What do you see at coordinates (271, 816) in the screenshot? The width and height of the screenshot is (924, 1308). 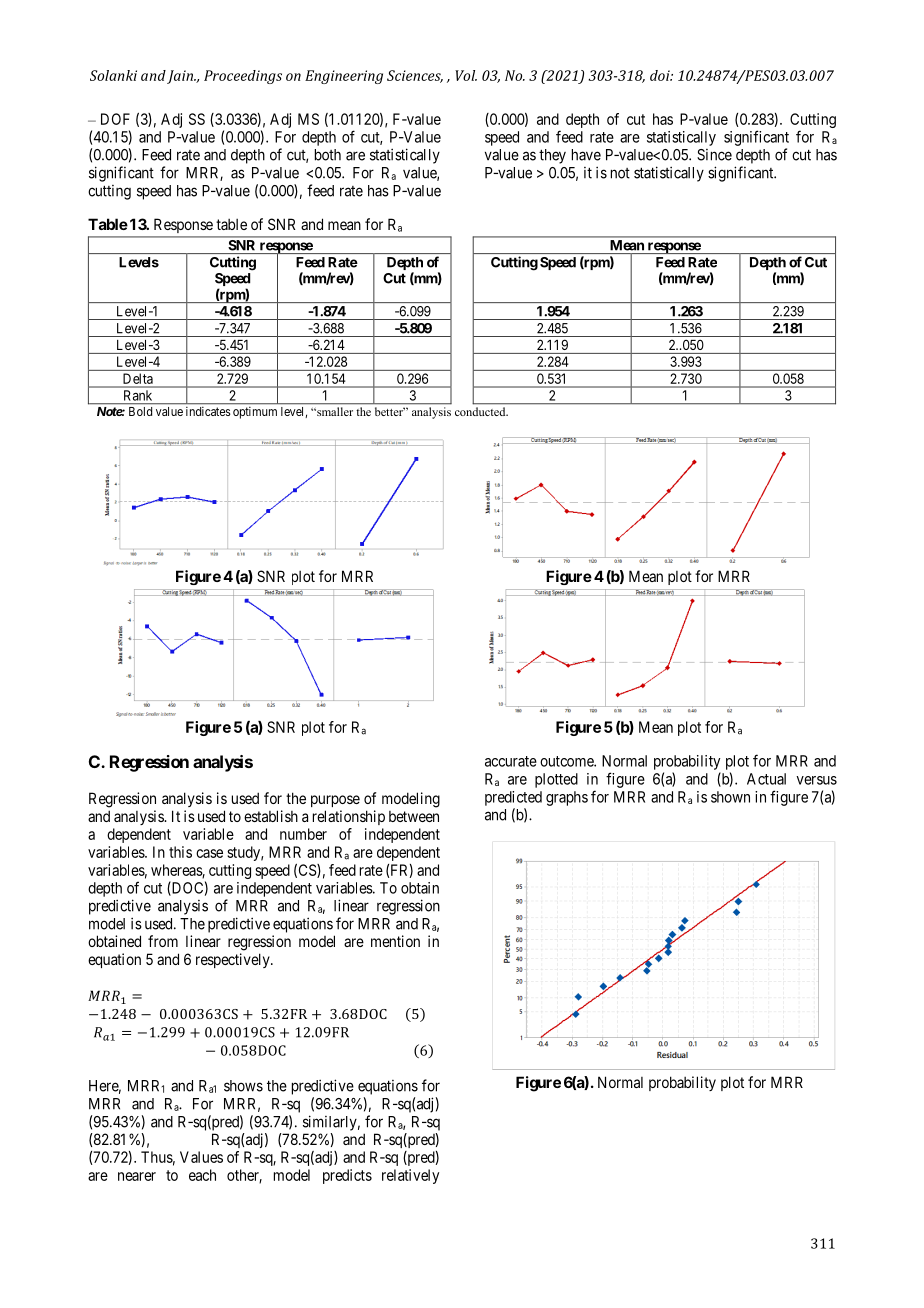 I see `establish` at bounding box center [271, 816].
